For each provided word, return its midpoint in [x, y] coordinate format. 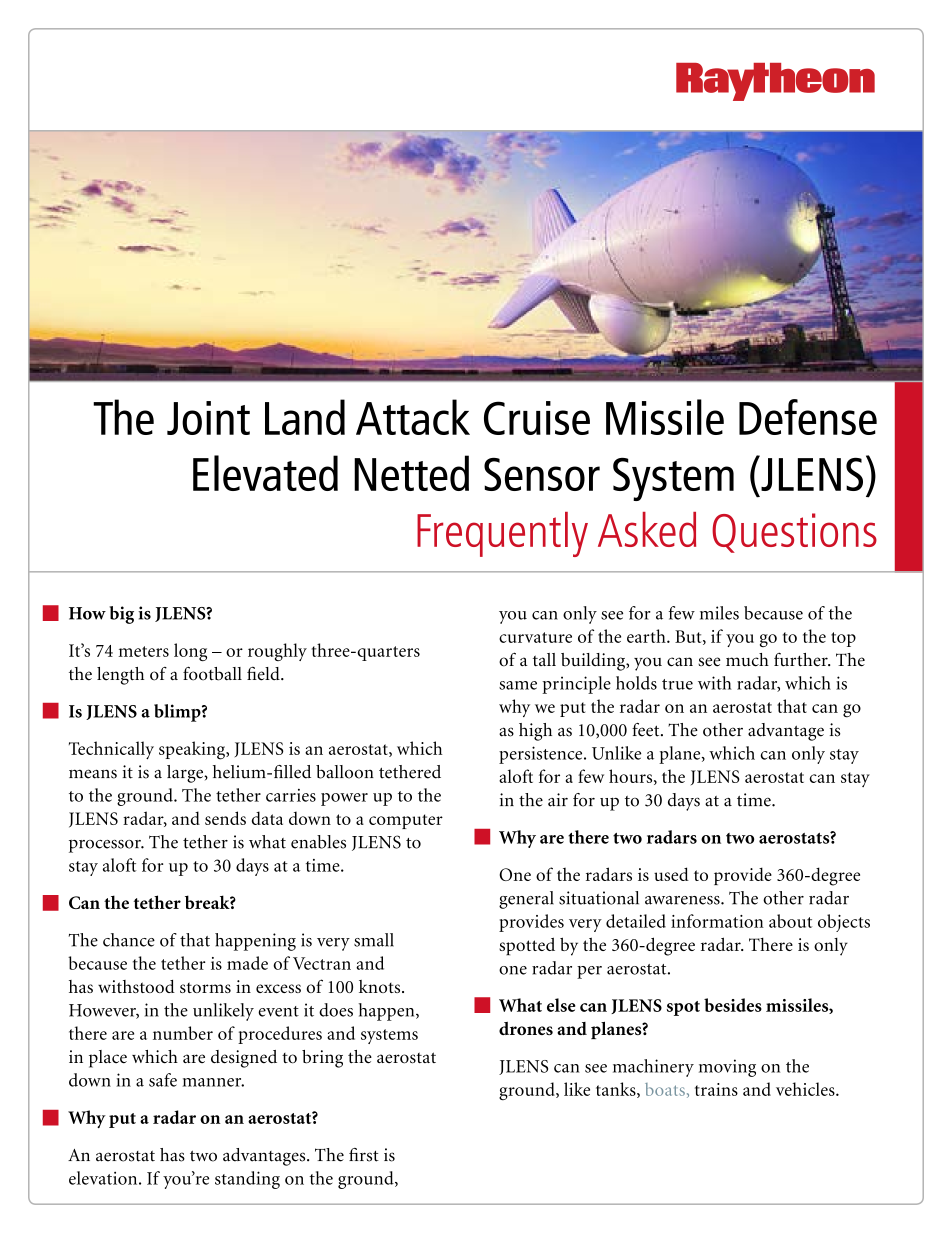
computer [406, 821]
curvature [535, 637]
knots [381, 986]
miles [719, 613]
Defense [808, 417]
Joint [208, 418]
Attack [413, 417]
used [671, 874]
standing [247, 1180]
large [186, 774]
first [364, 1155]
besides [733, 1005]
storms [205, 987]
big [121, 615]
